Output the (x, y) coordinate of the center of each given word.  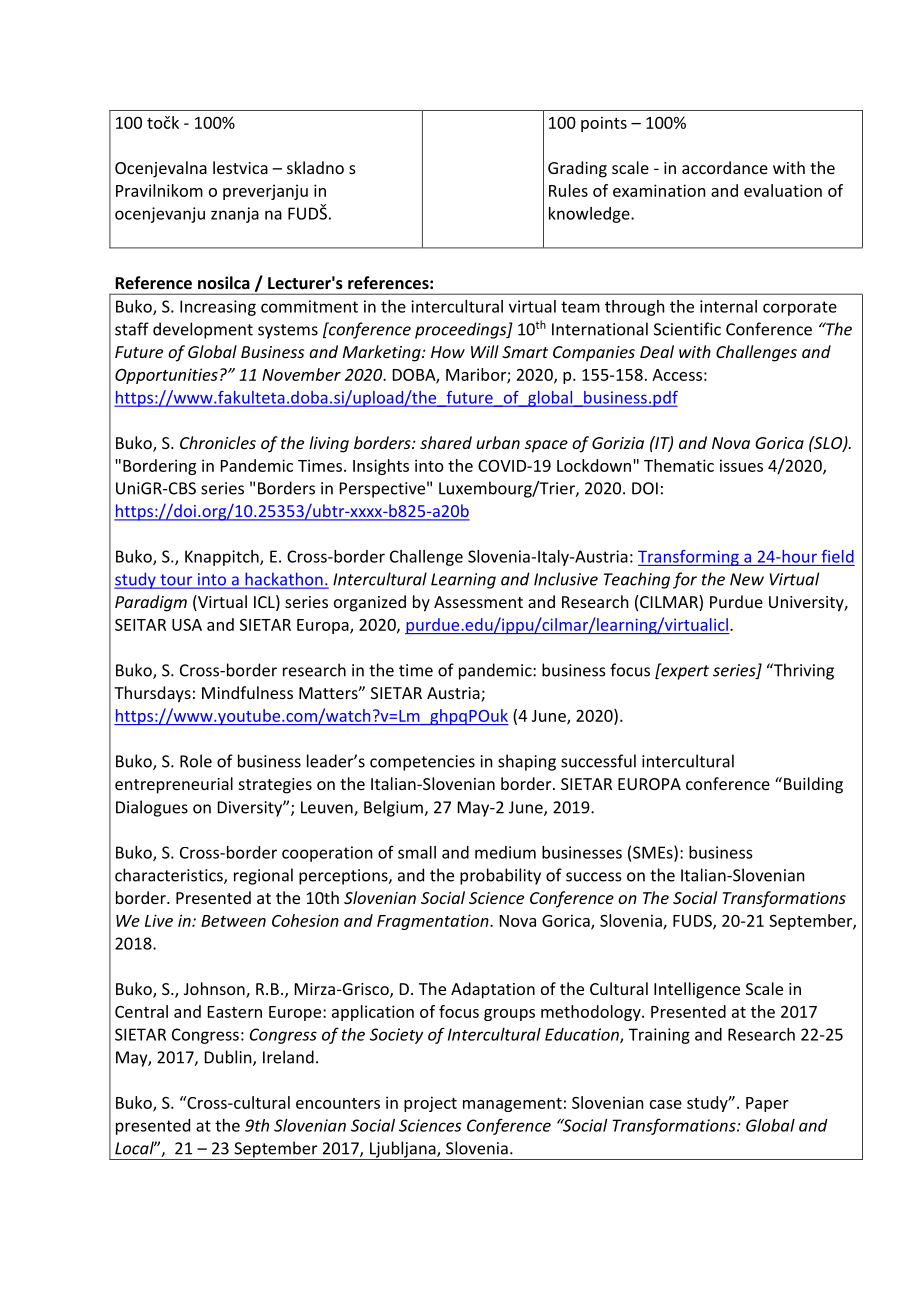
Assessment (478, 602)
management (512, 1105)
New (747, 579)
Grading (577, 169)
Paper (767, 1104)
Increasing (218, 308)
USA (187, 625)
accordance (725, 167)
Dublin (229, 1058)
